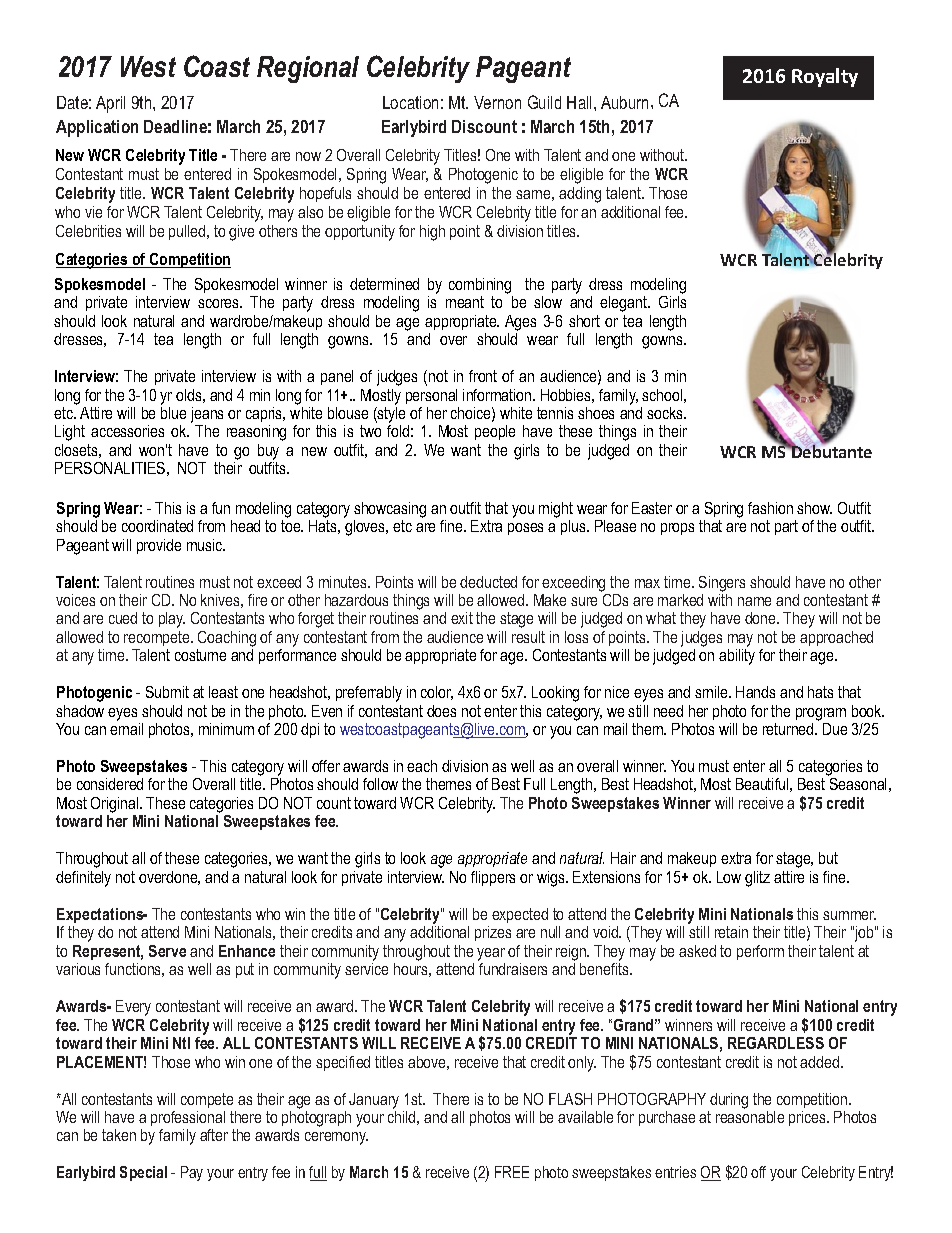  Describe the element at coordinates (110, 104) in the screenshot. I see `April` at that location.
